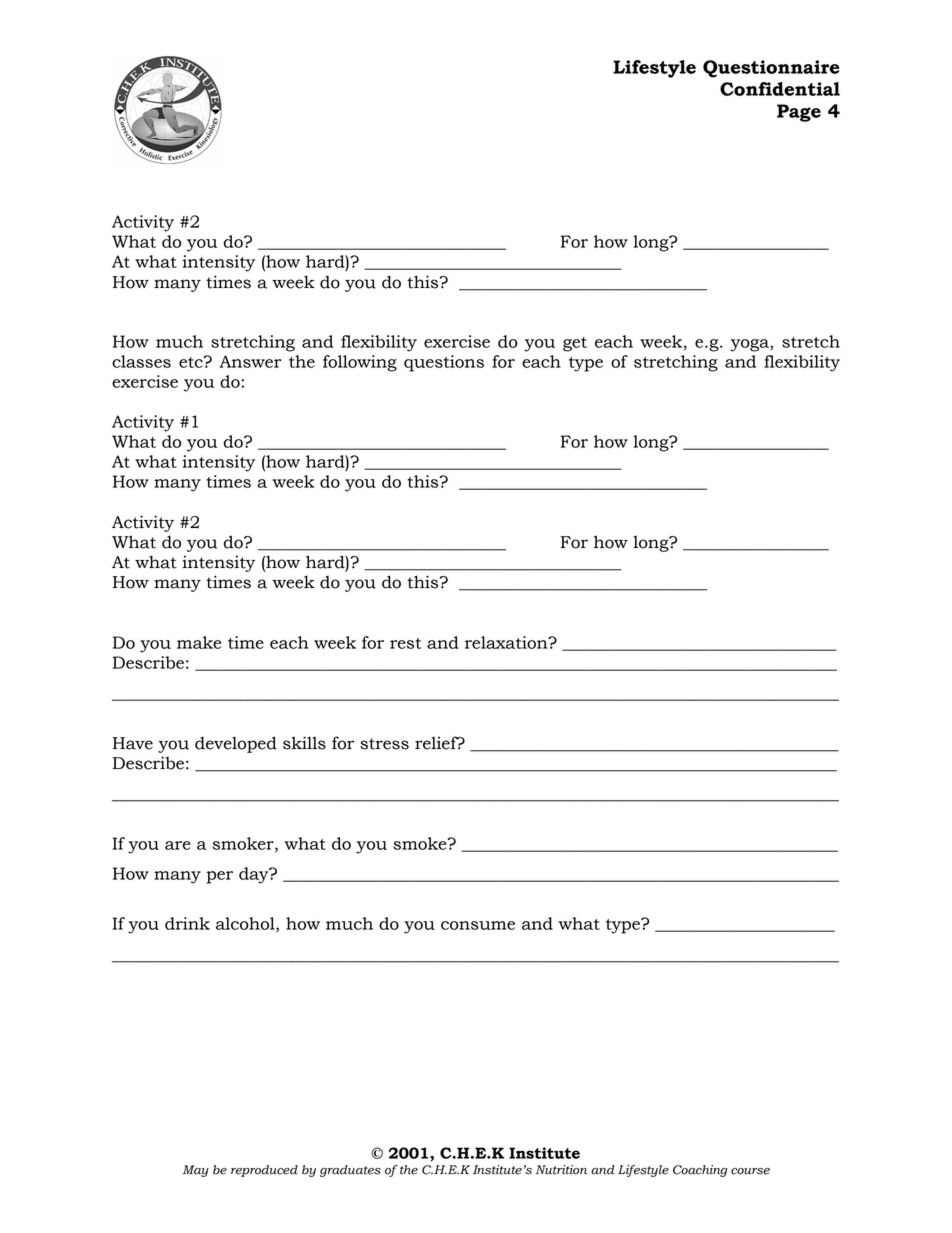 This document has height=1233, width=952. I want to click on questions, so click(444, 363).
